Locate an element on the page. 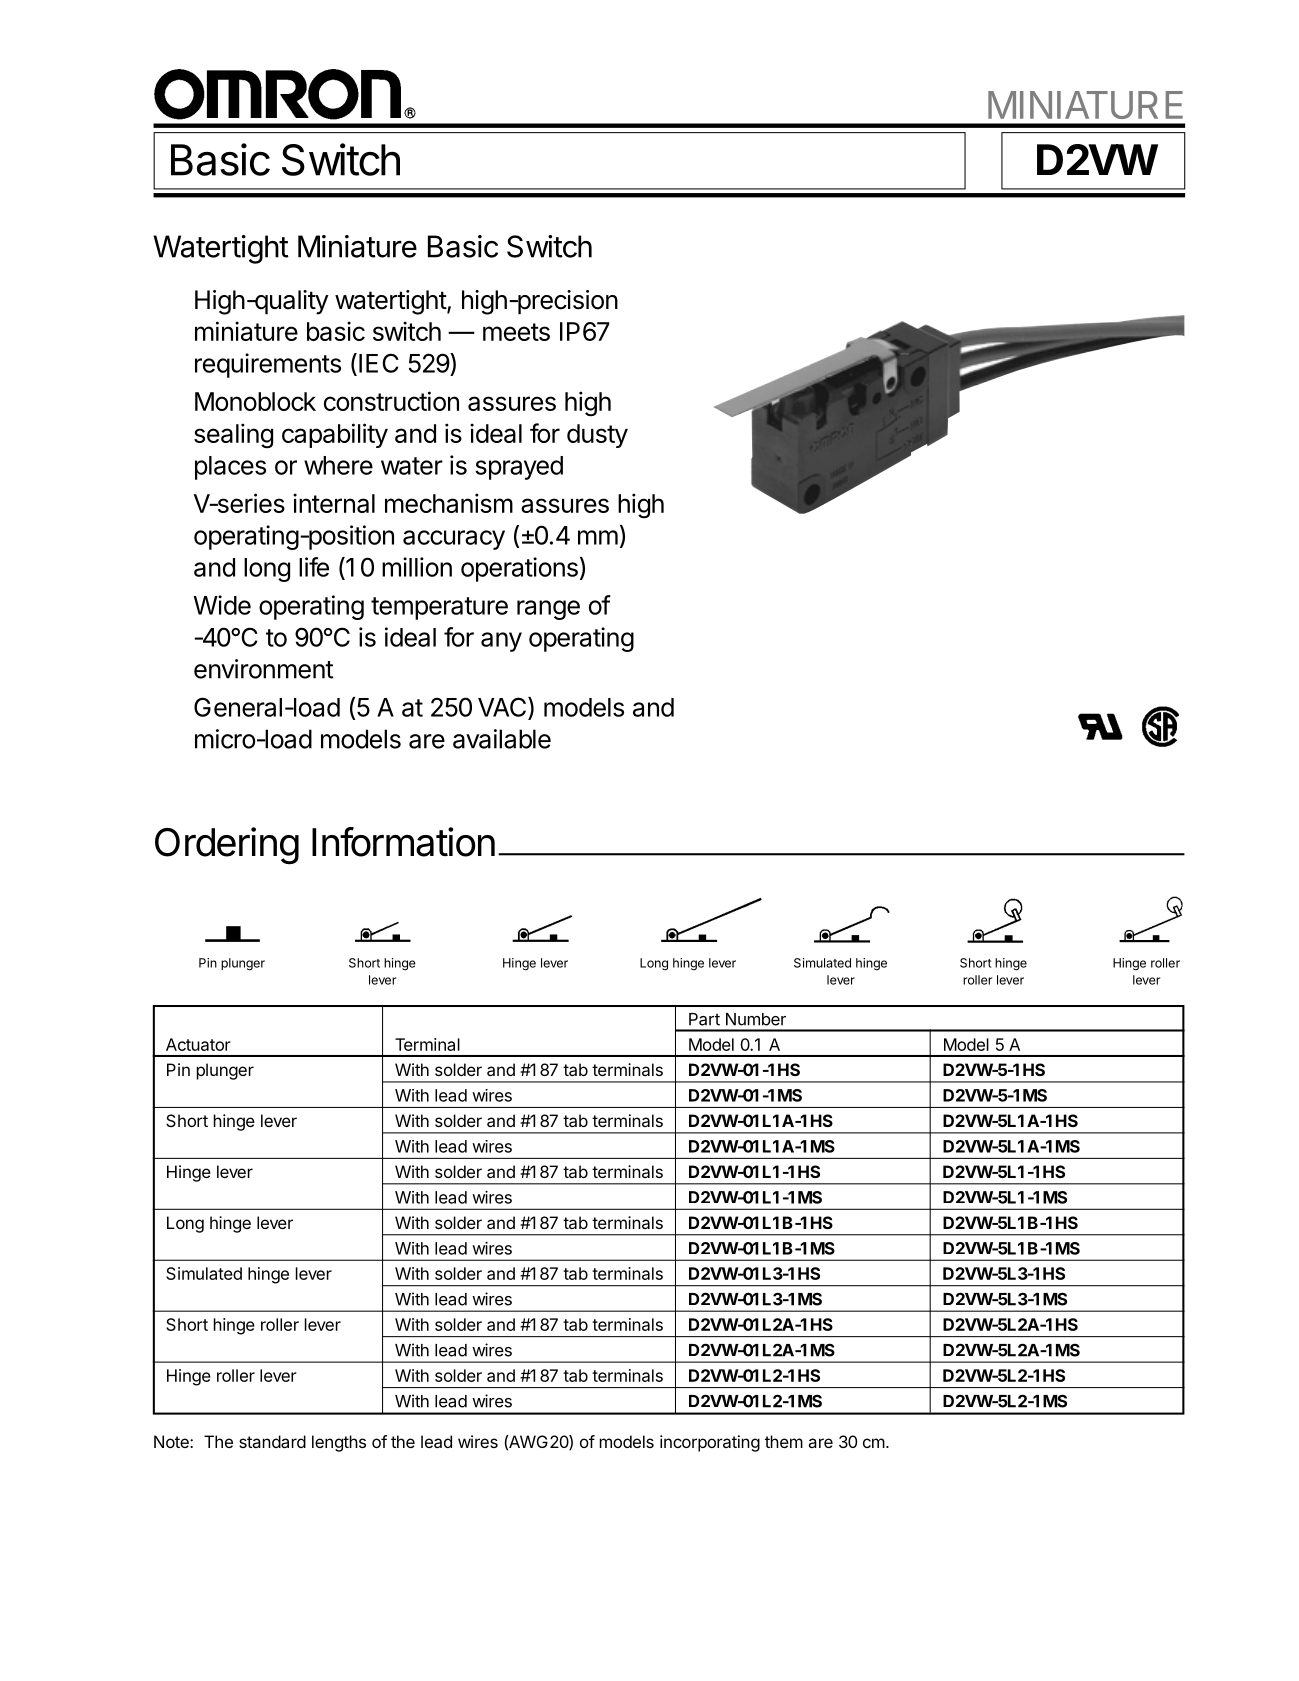 This document has width=1299, height=1681. any is located at coordinates (501, 642).
